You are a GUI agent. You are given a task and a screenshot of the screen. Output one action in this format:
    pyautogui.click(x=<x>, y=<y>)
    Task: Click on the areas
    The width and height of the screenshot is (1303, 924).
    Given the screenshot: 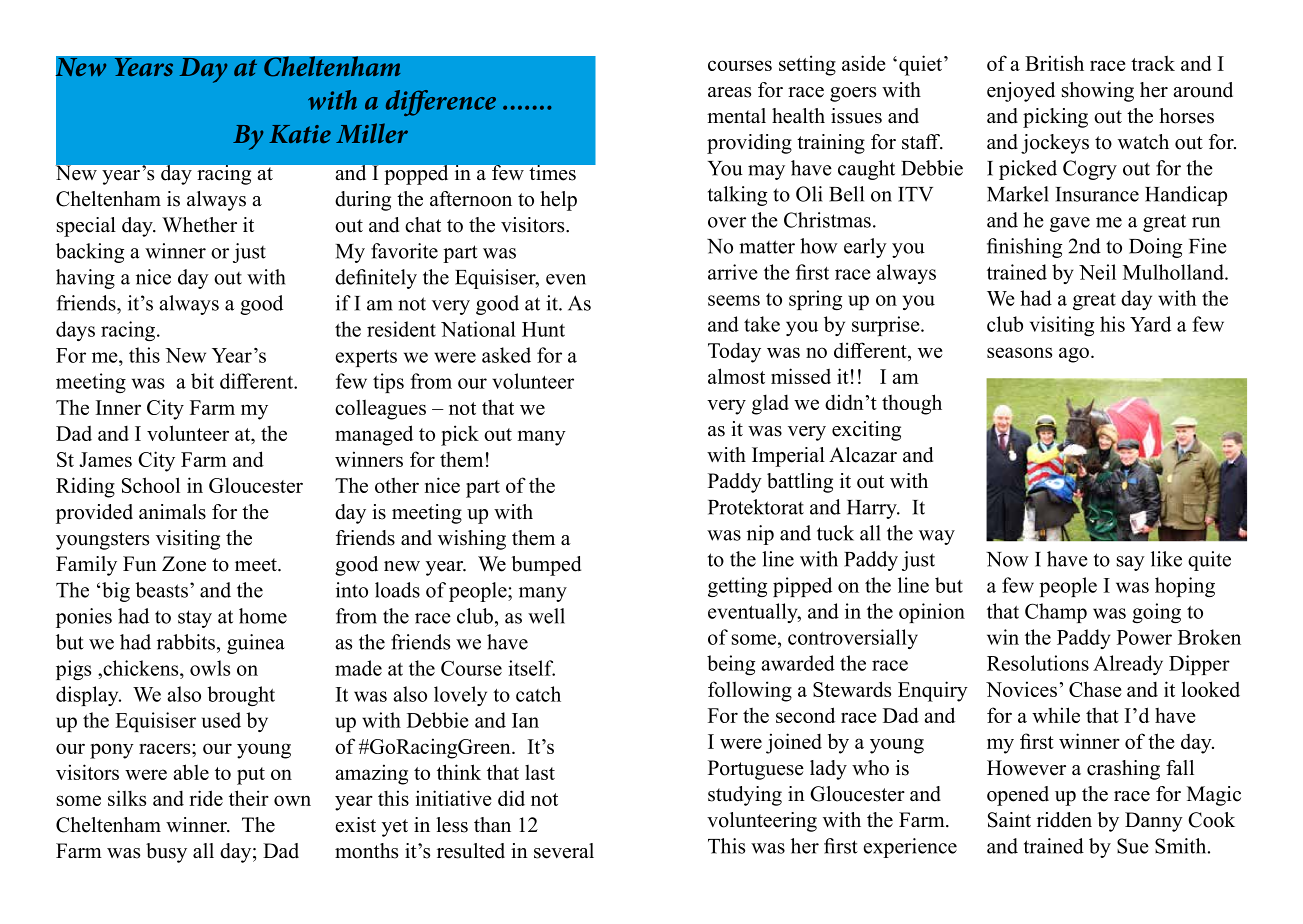 What is the action you would take?
    pyautogui.click(x=729, y=92)
